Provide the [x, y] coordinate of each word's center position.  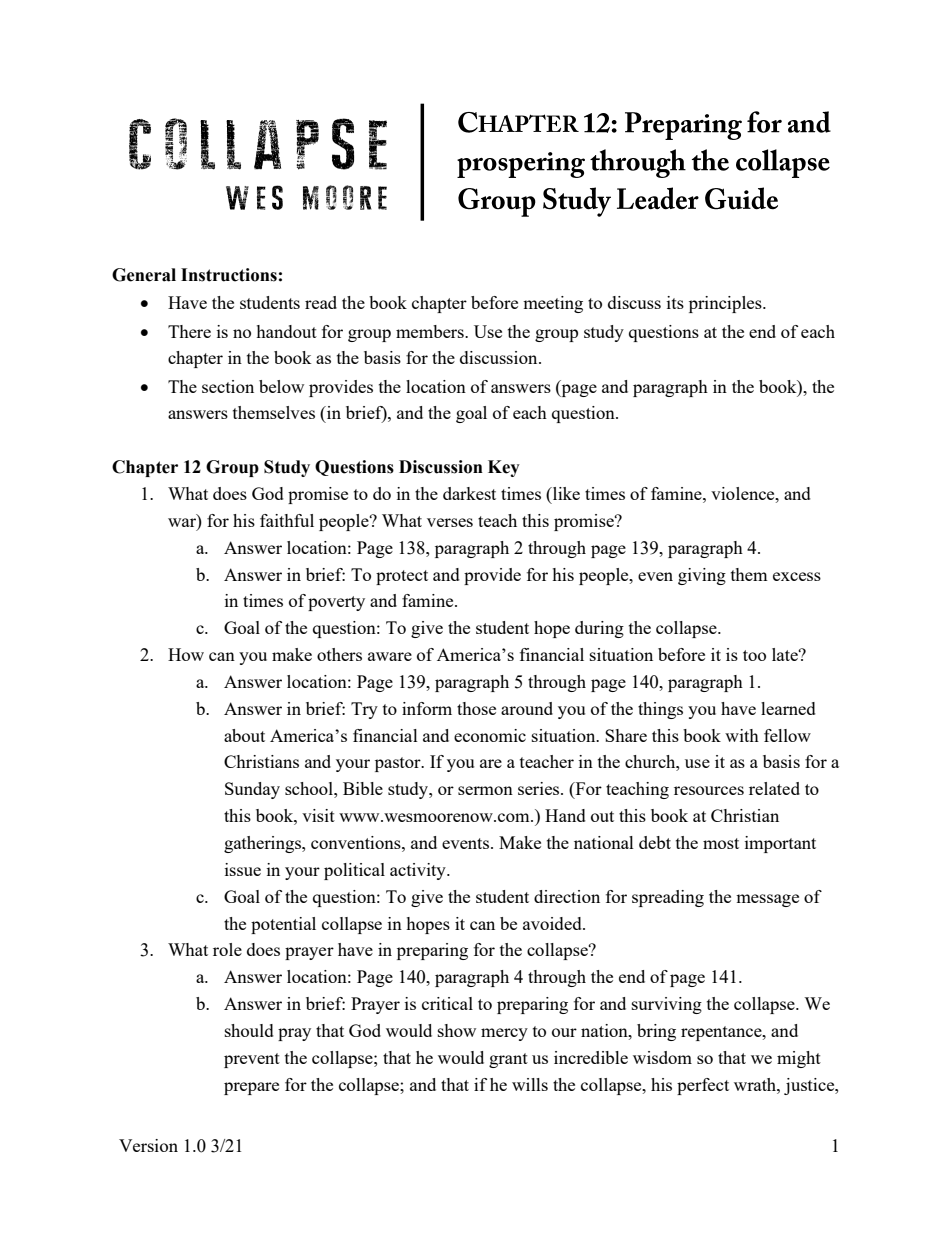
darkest [469, 493]
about [244, 735]
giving [702, 576]
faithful [287, 520]
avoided [553, 923]
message [767, 900]
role [227, 949]
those [476, 708]
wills [530, 1084]
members [431, 331]
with [742, 735]
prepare [251, 1088]
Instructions [229, 275]
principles [726, 304]
